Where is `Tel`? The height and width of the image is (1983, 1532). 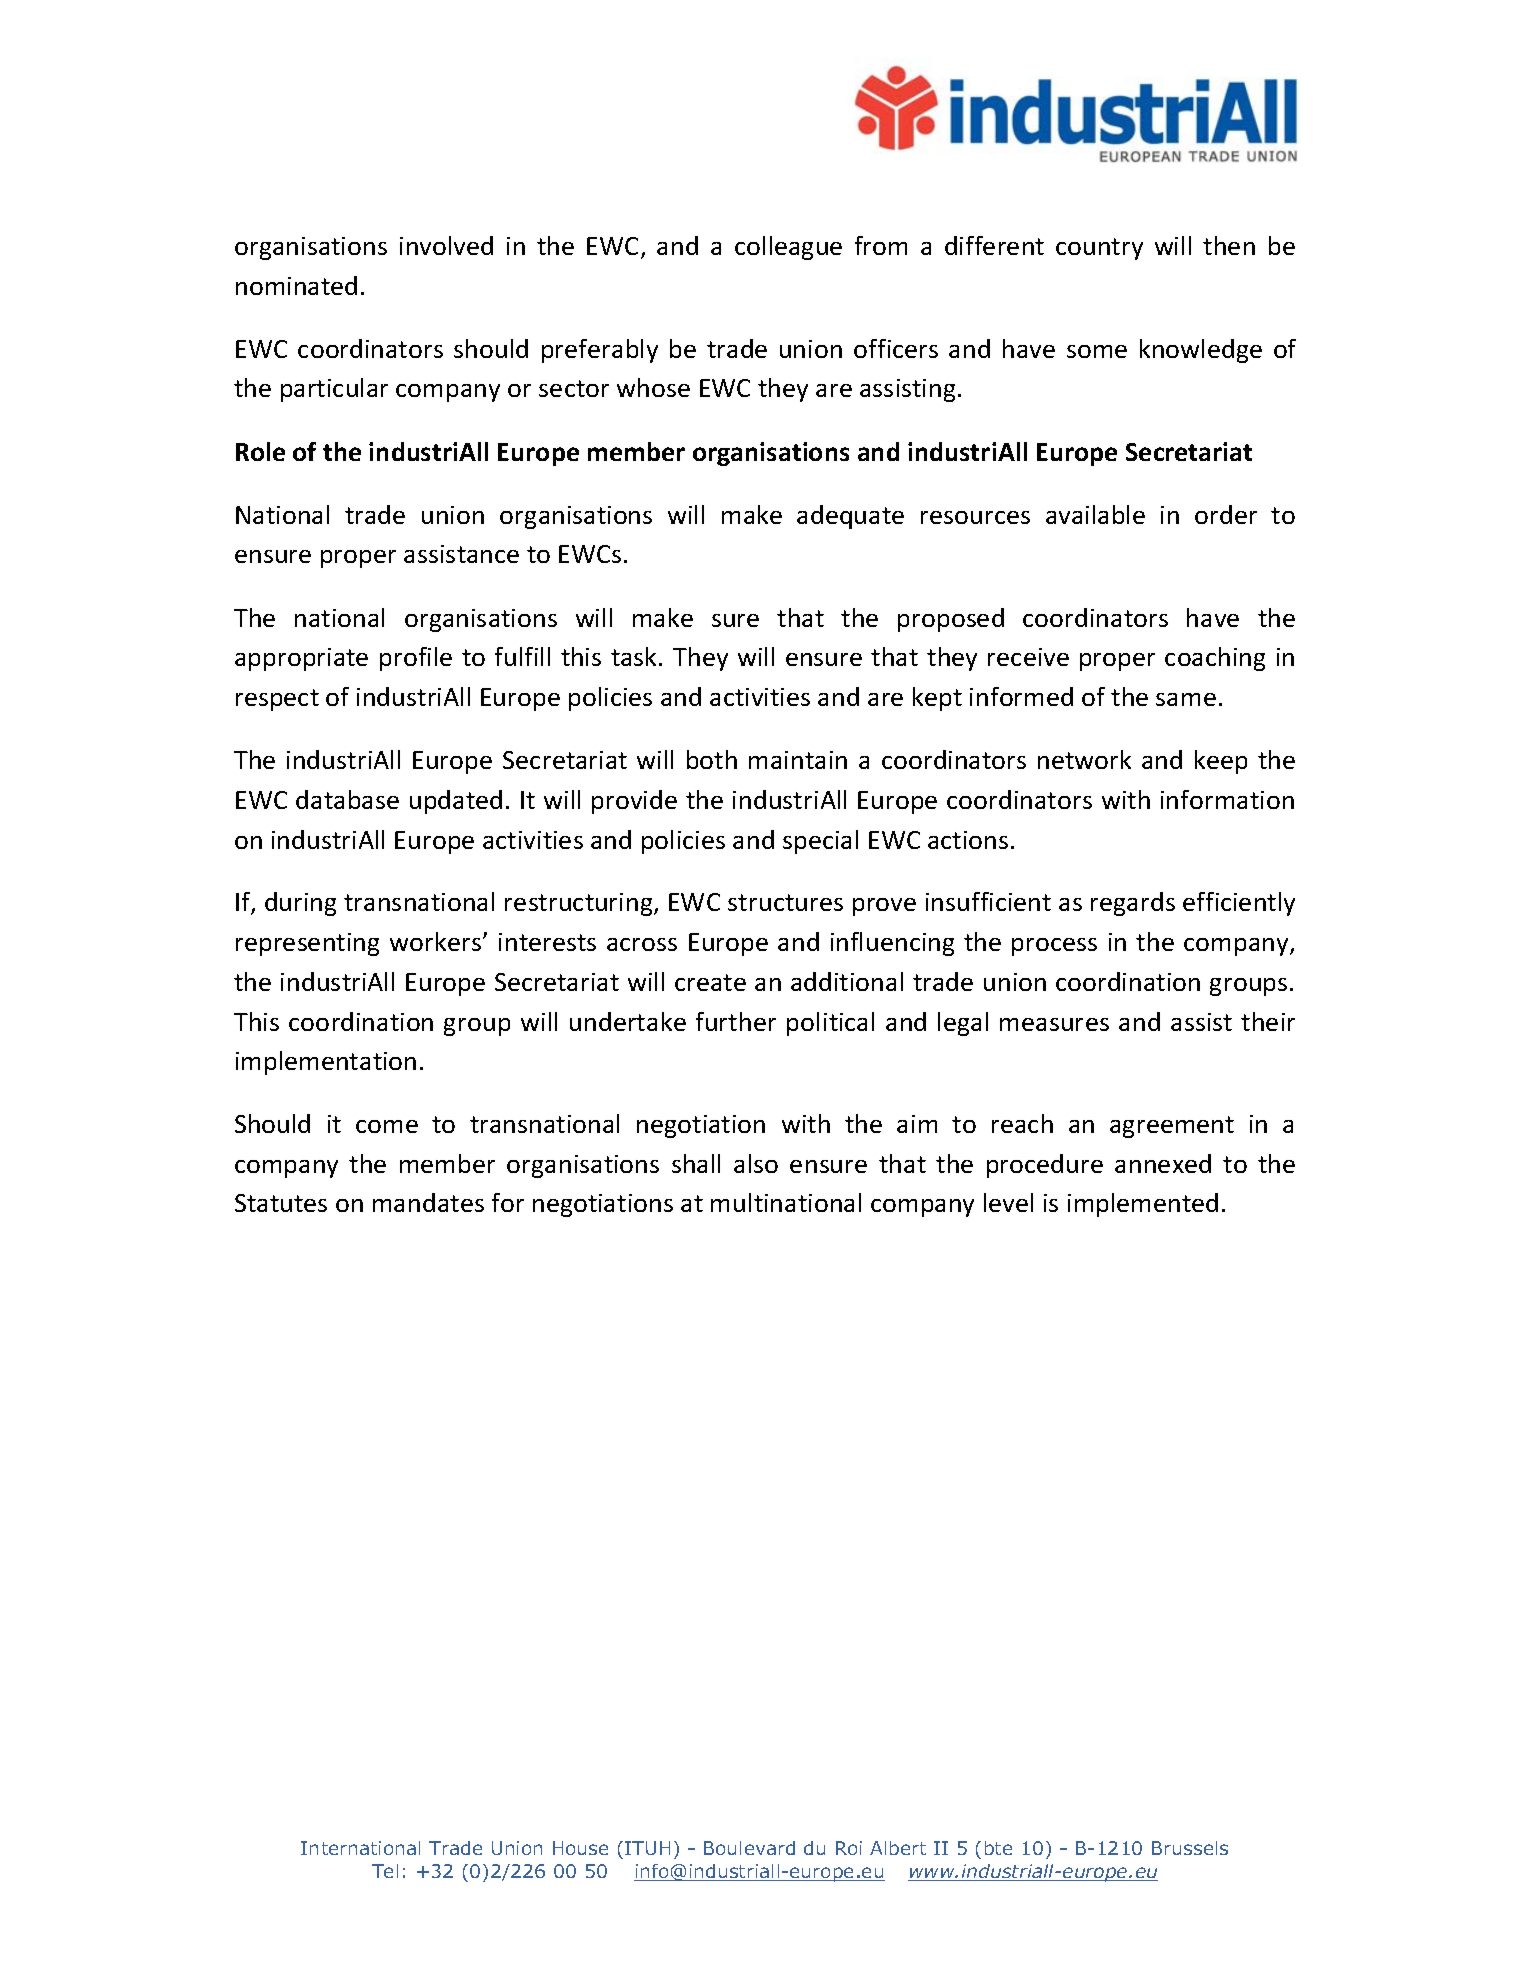 Tel is located at coordinates (385, 1871).
